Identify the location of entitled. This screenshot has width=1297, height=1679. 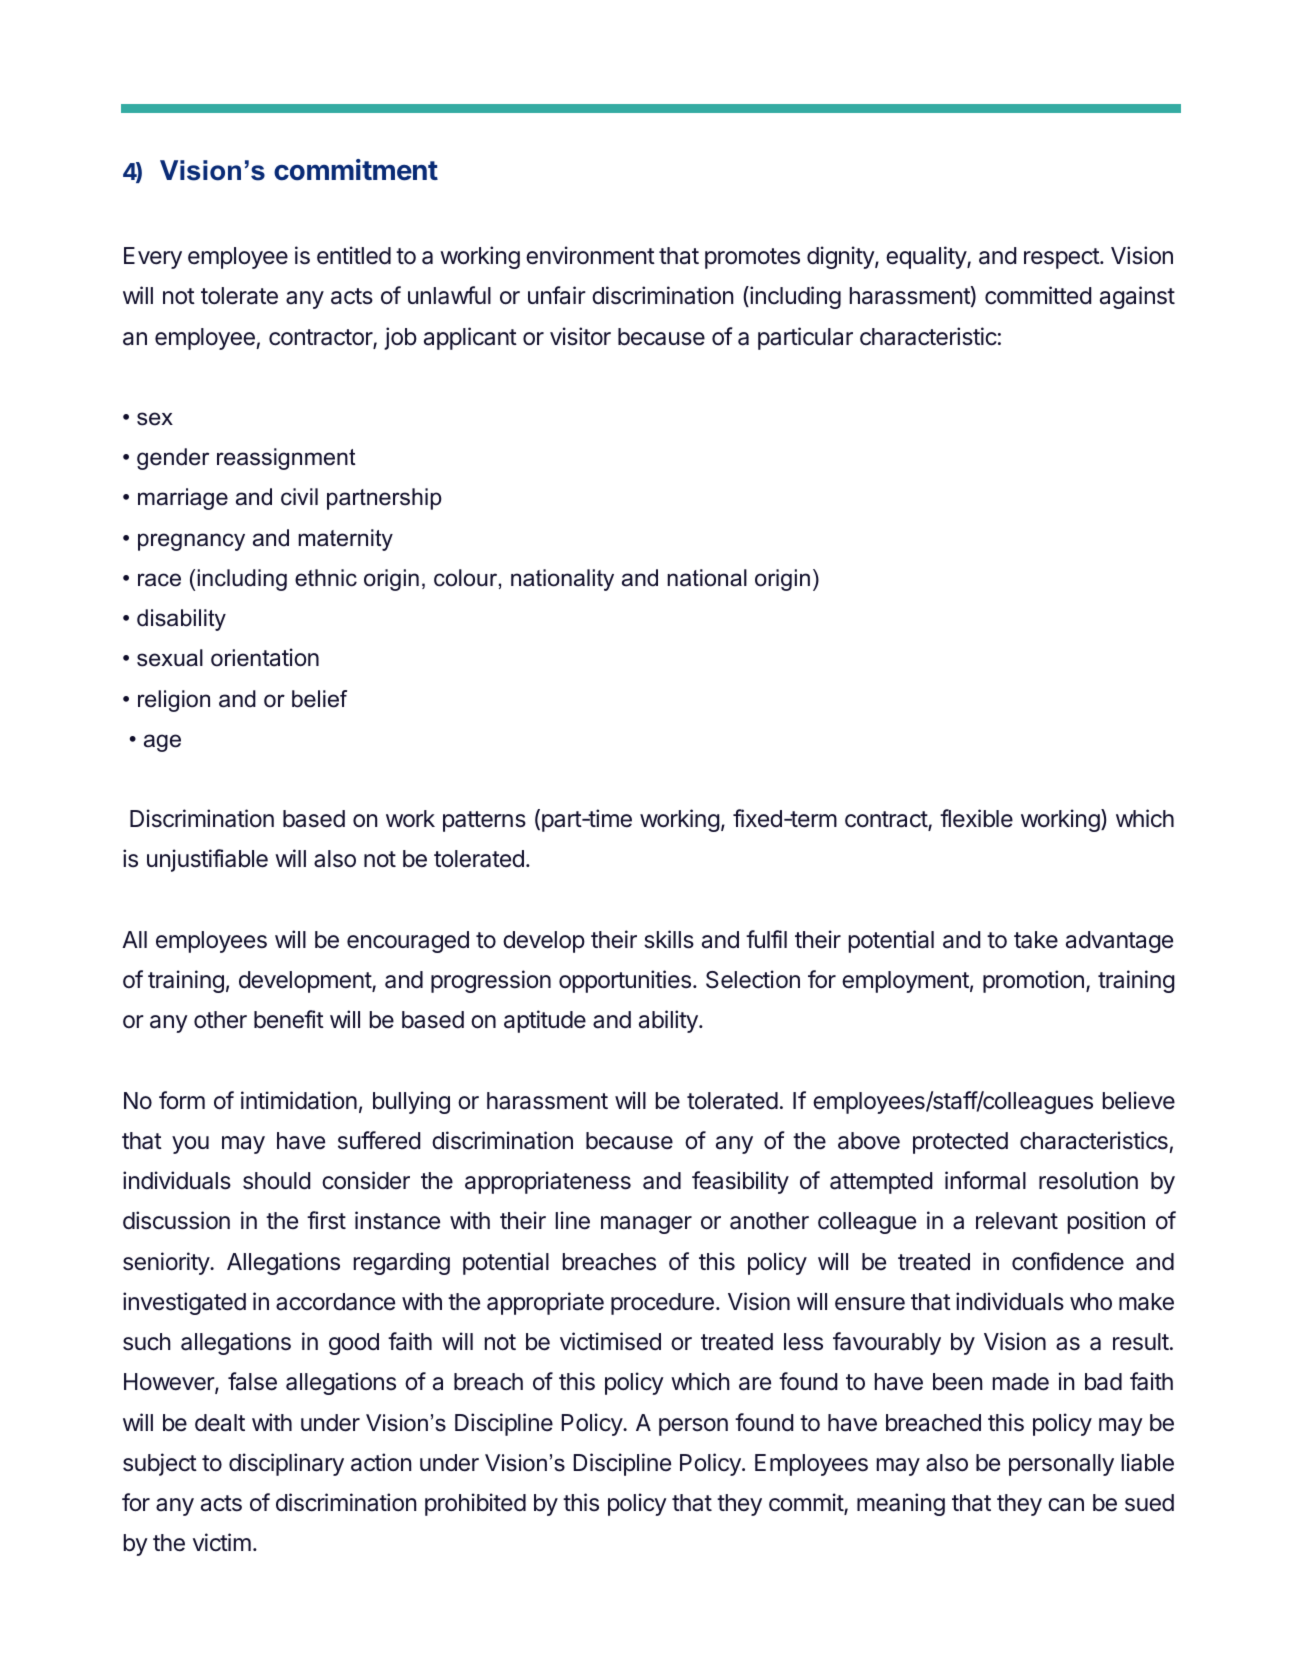
(354, 255).
